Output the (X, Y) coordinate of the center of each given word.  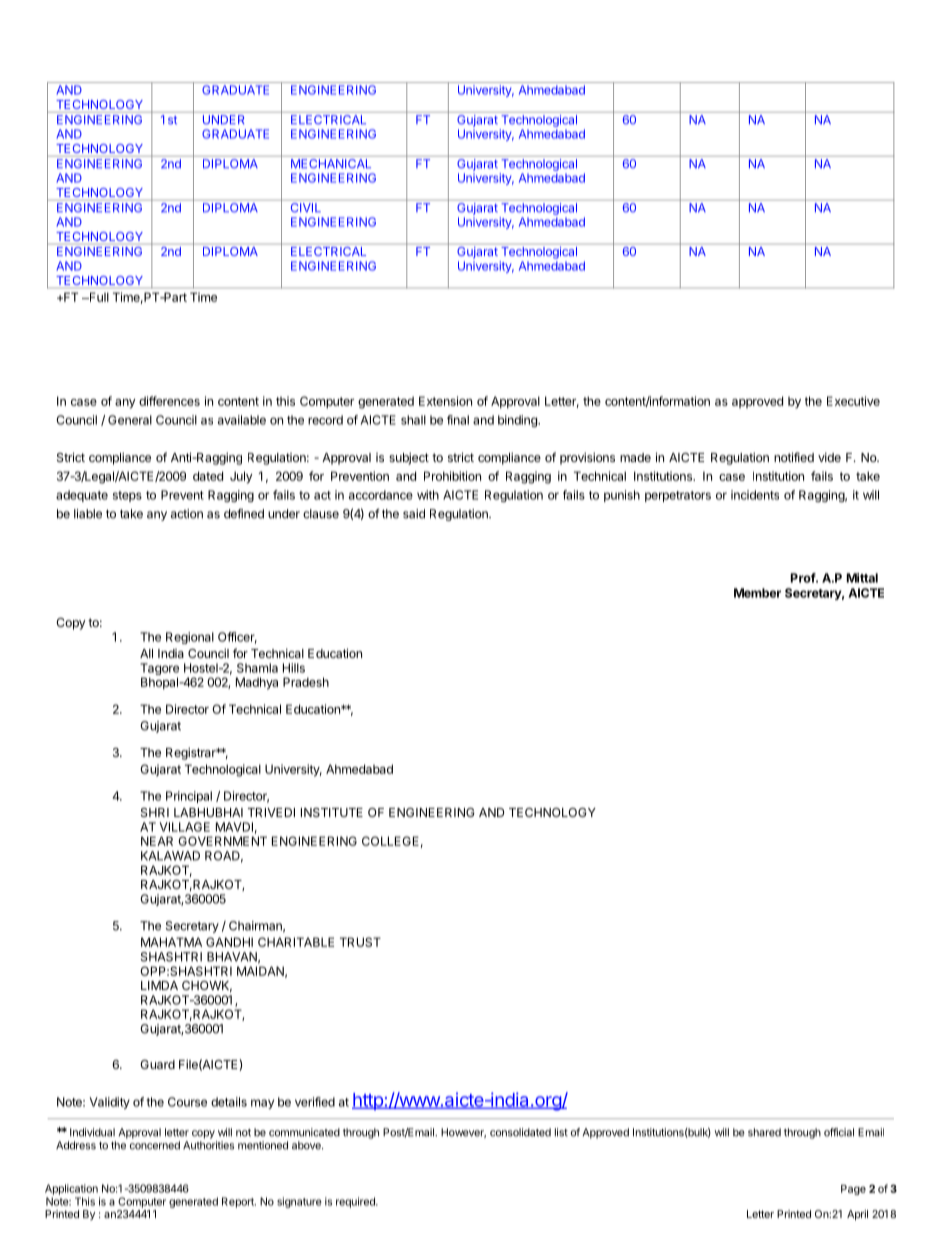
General (130, 420)
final (458, 420)
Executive (853, 401)
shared (764, 1132)
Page (853, 1190)
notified (794, 457)
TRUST (360, 942)
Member (757, 593)
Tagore (159, 670)
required (356, 1202)
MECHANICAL (331, 163)
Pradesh (306, 682)
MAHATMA (171, 942)
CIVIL (305, 206)
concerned (155, 1145)
